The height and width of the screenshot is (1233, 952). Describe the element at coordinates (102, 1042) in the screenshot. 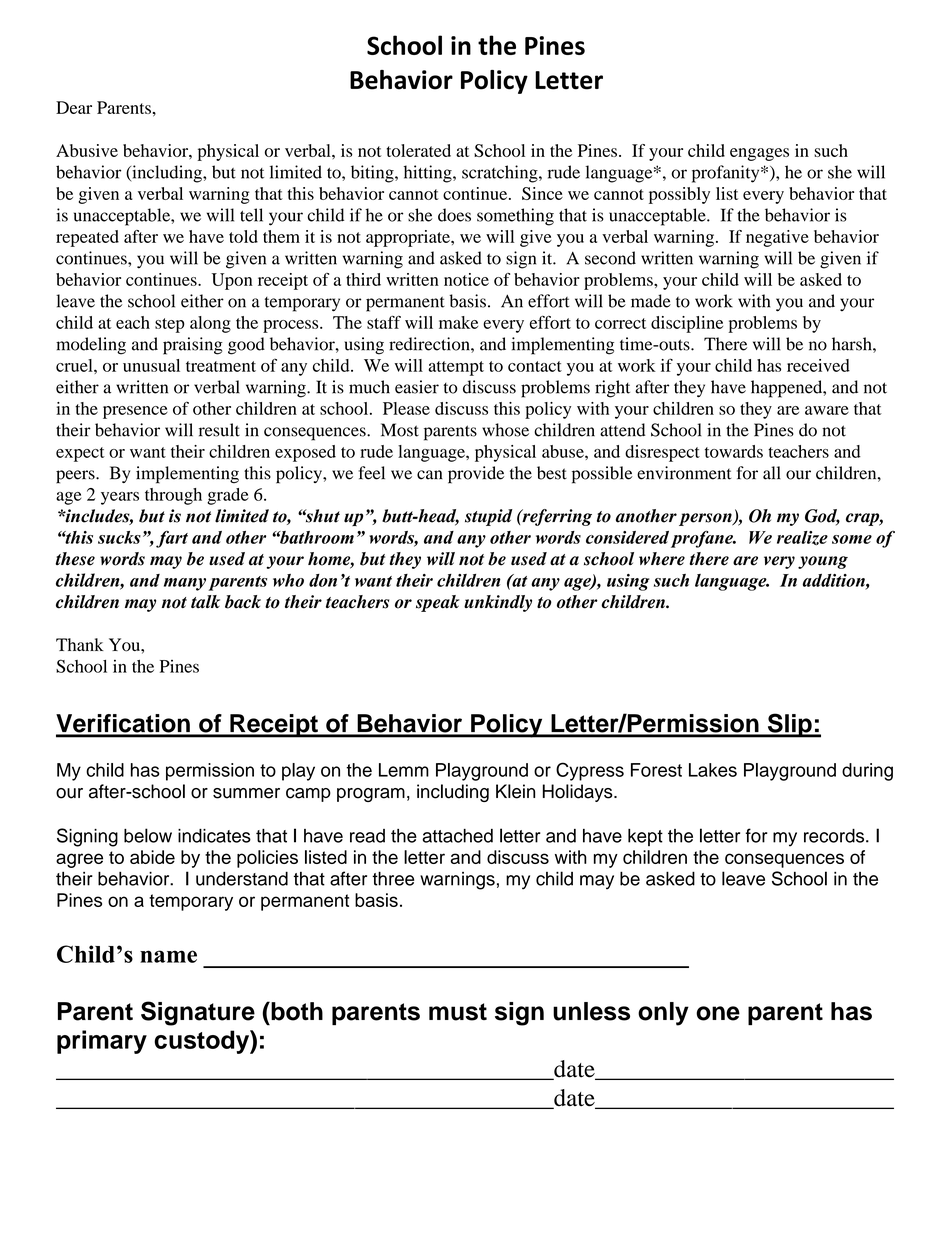

I see `primary` at that location.
